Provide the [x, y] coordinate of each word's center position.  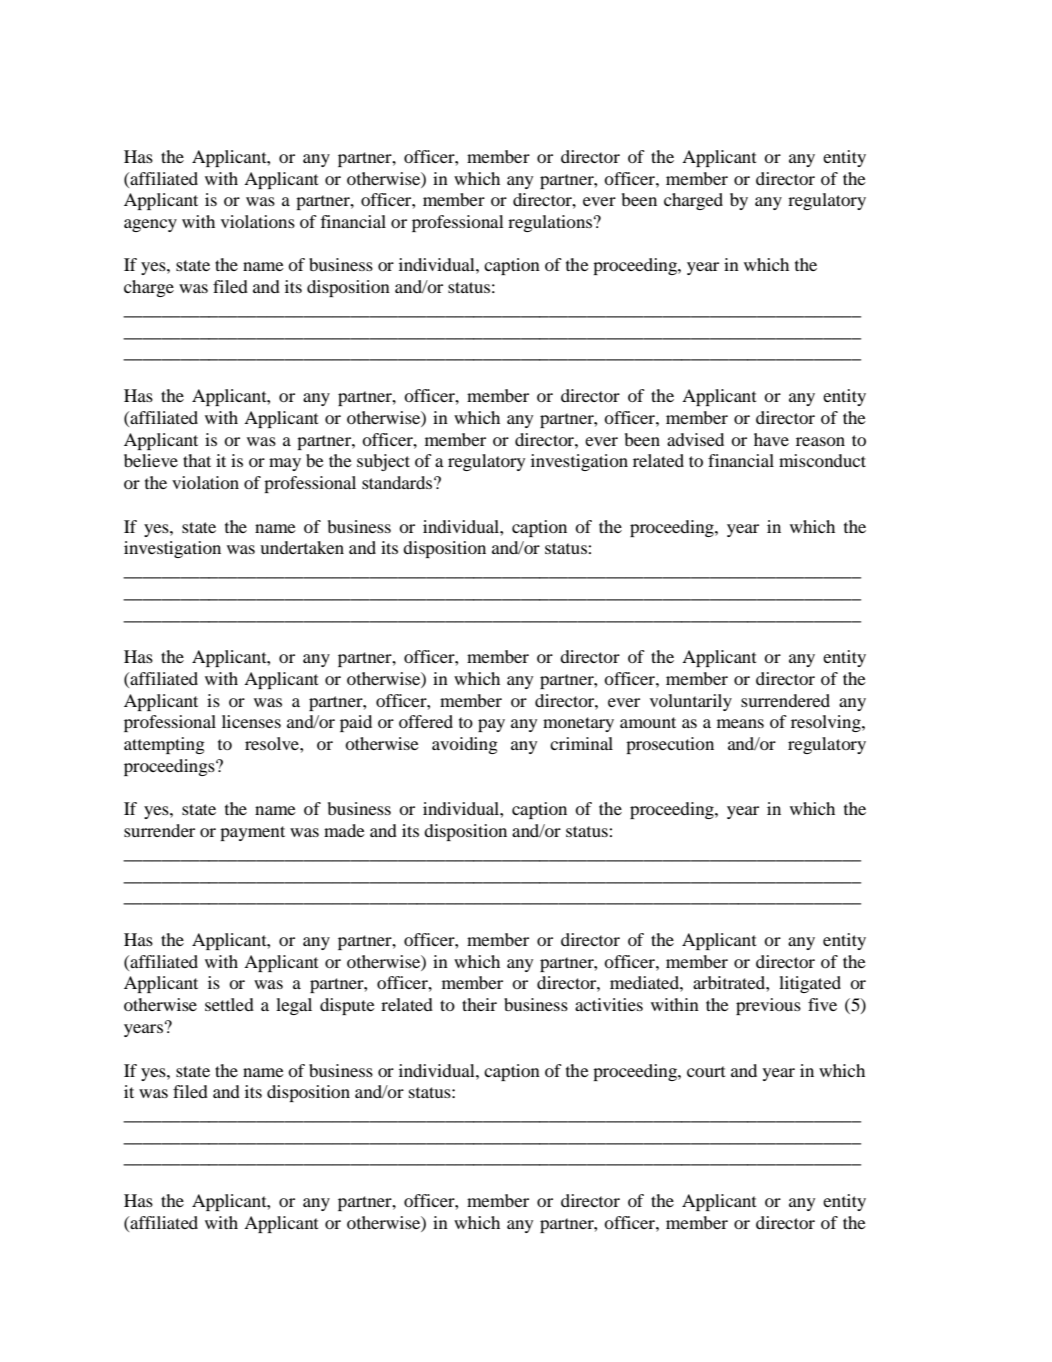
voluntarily [691, 702]
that [197, 460]
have [771, 439]
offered [426, 721]
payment [252, 833]
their [479, 1004]
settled [229, 1004]
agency [150, 225]
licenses [251, 721]
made [344, 830]
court [706, 1071]
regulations [550, 223]
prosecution [670, 745]
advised [695, 439]
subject [383, 462]
